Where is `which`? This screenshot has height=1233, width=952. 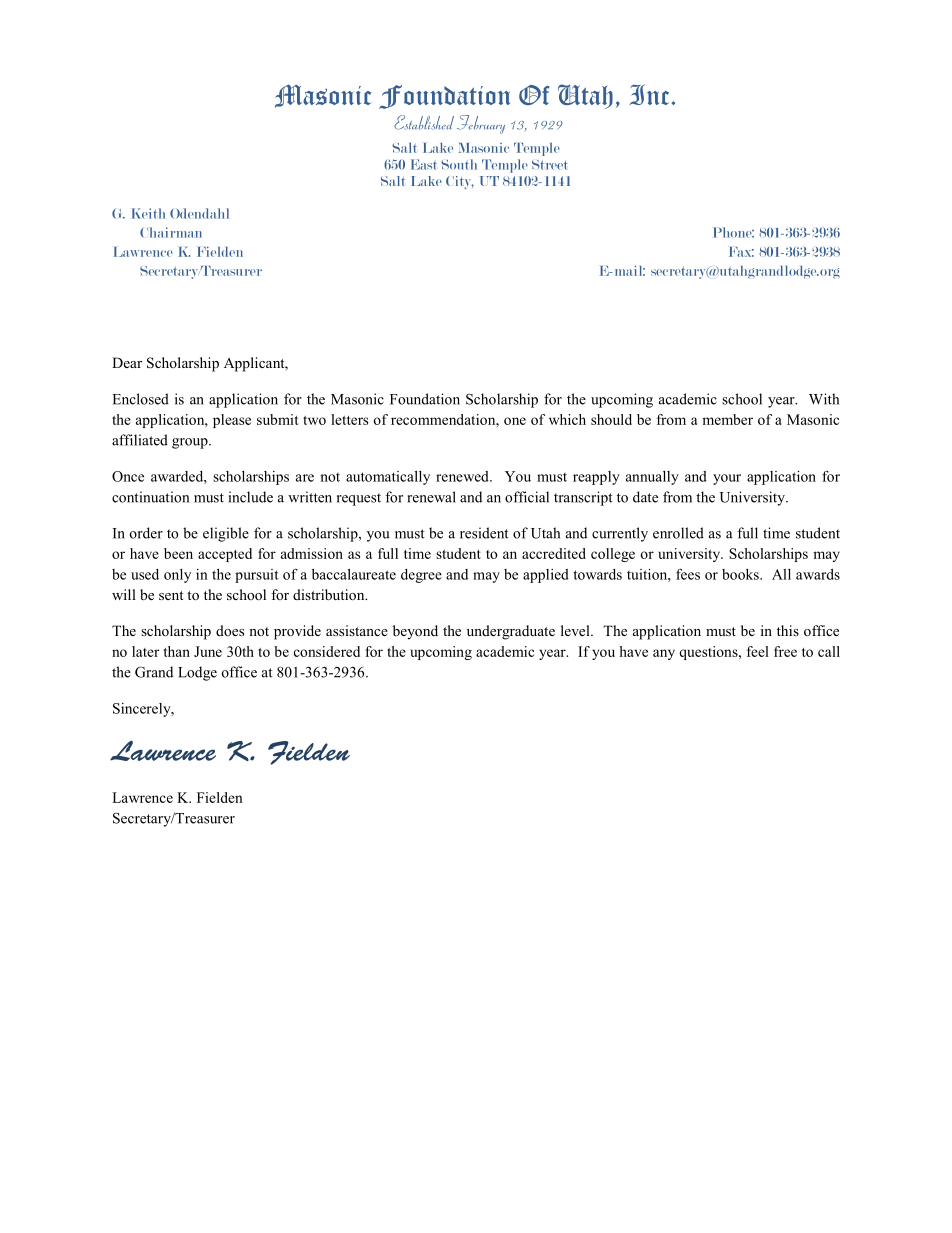
which is located at coordinates (567, 419).
